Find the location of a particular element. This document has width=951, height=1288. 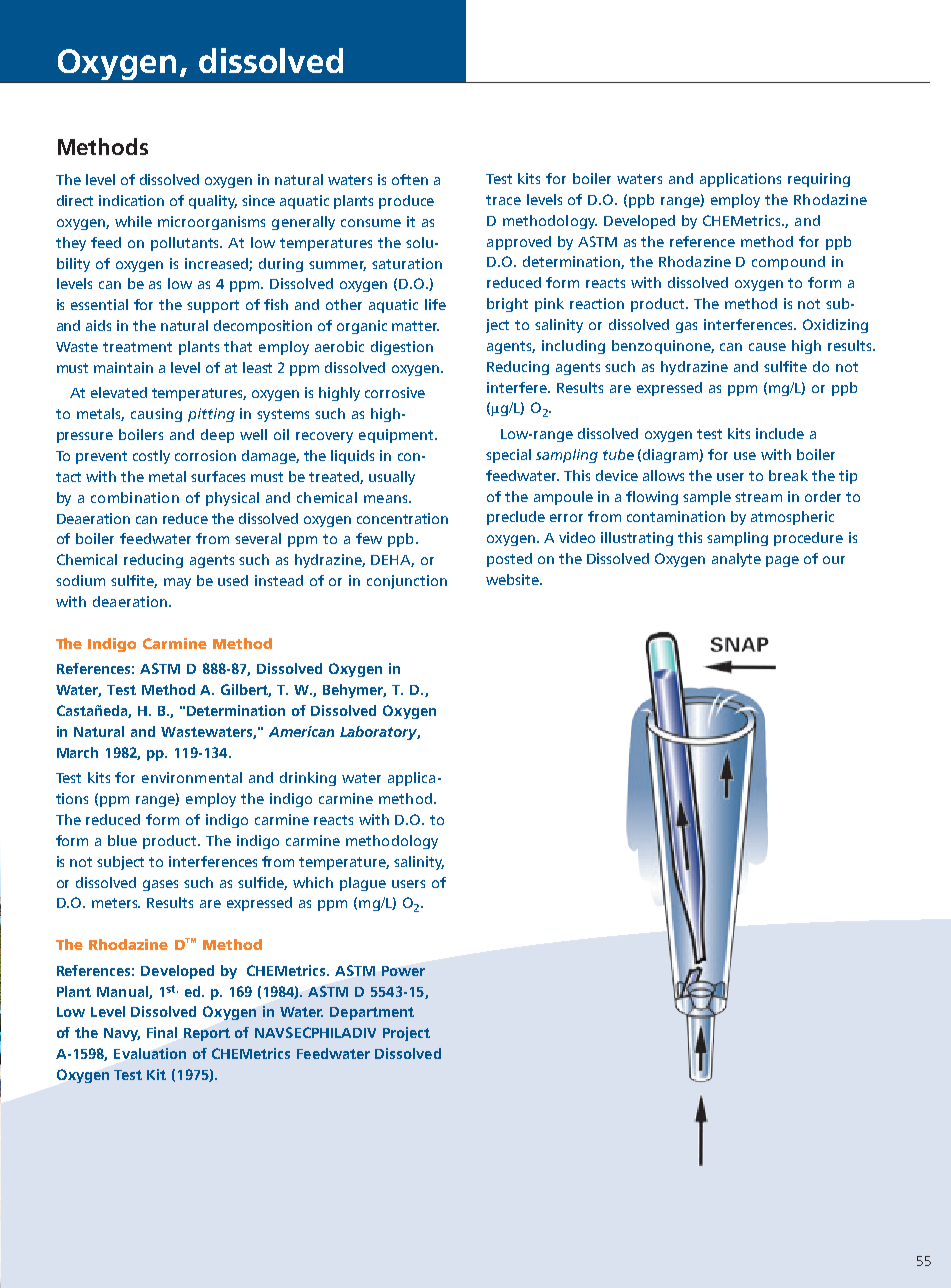

environmental is located at coordinates (192, 777).
